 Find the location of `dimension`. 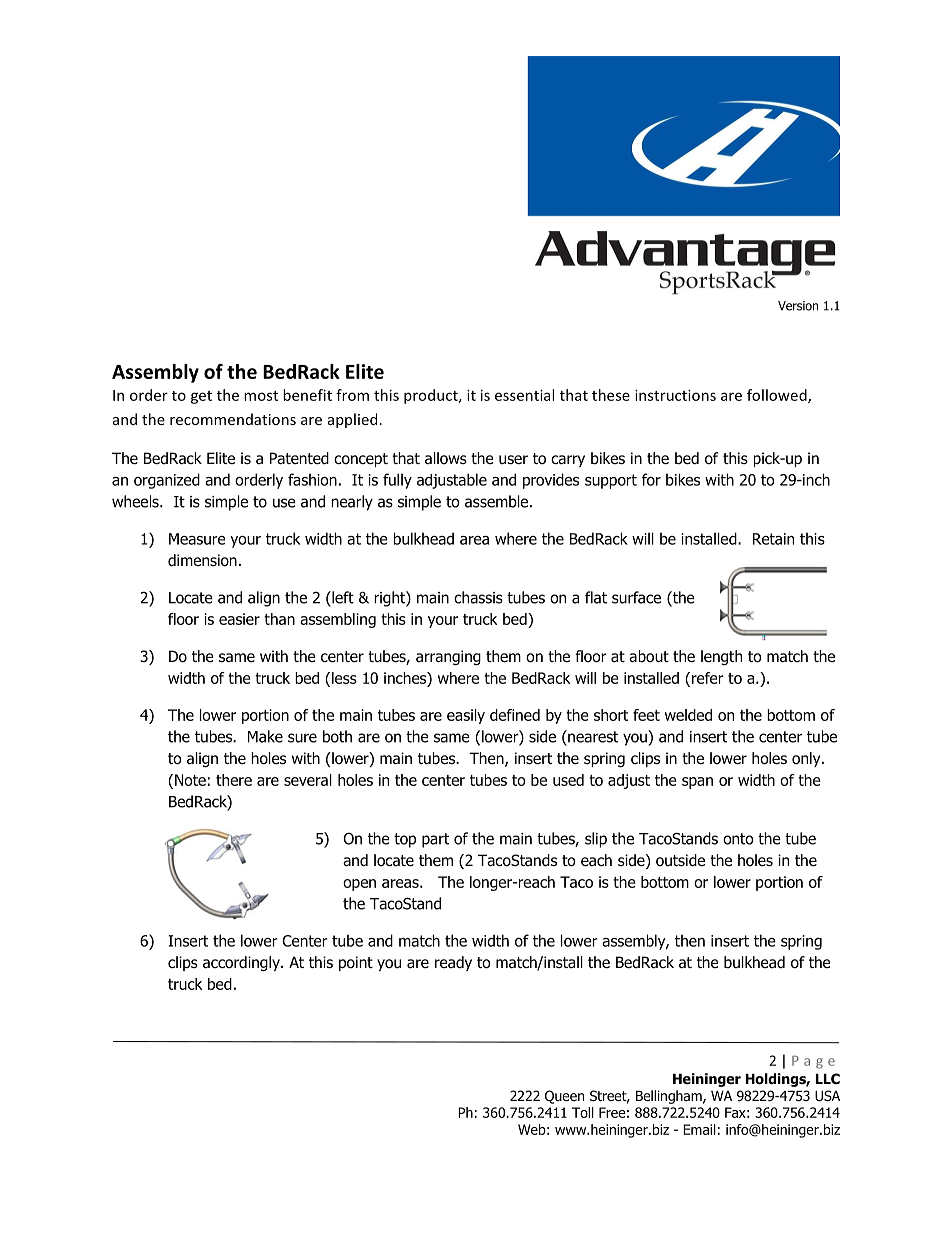

dimension is located at coordinates (202, 560).
